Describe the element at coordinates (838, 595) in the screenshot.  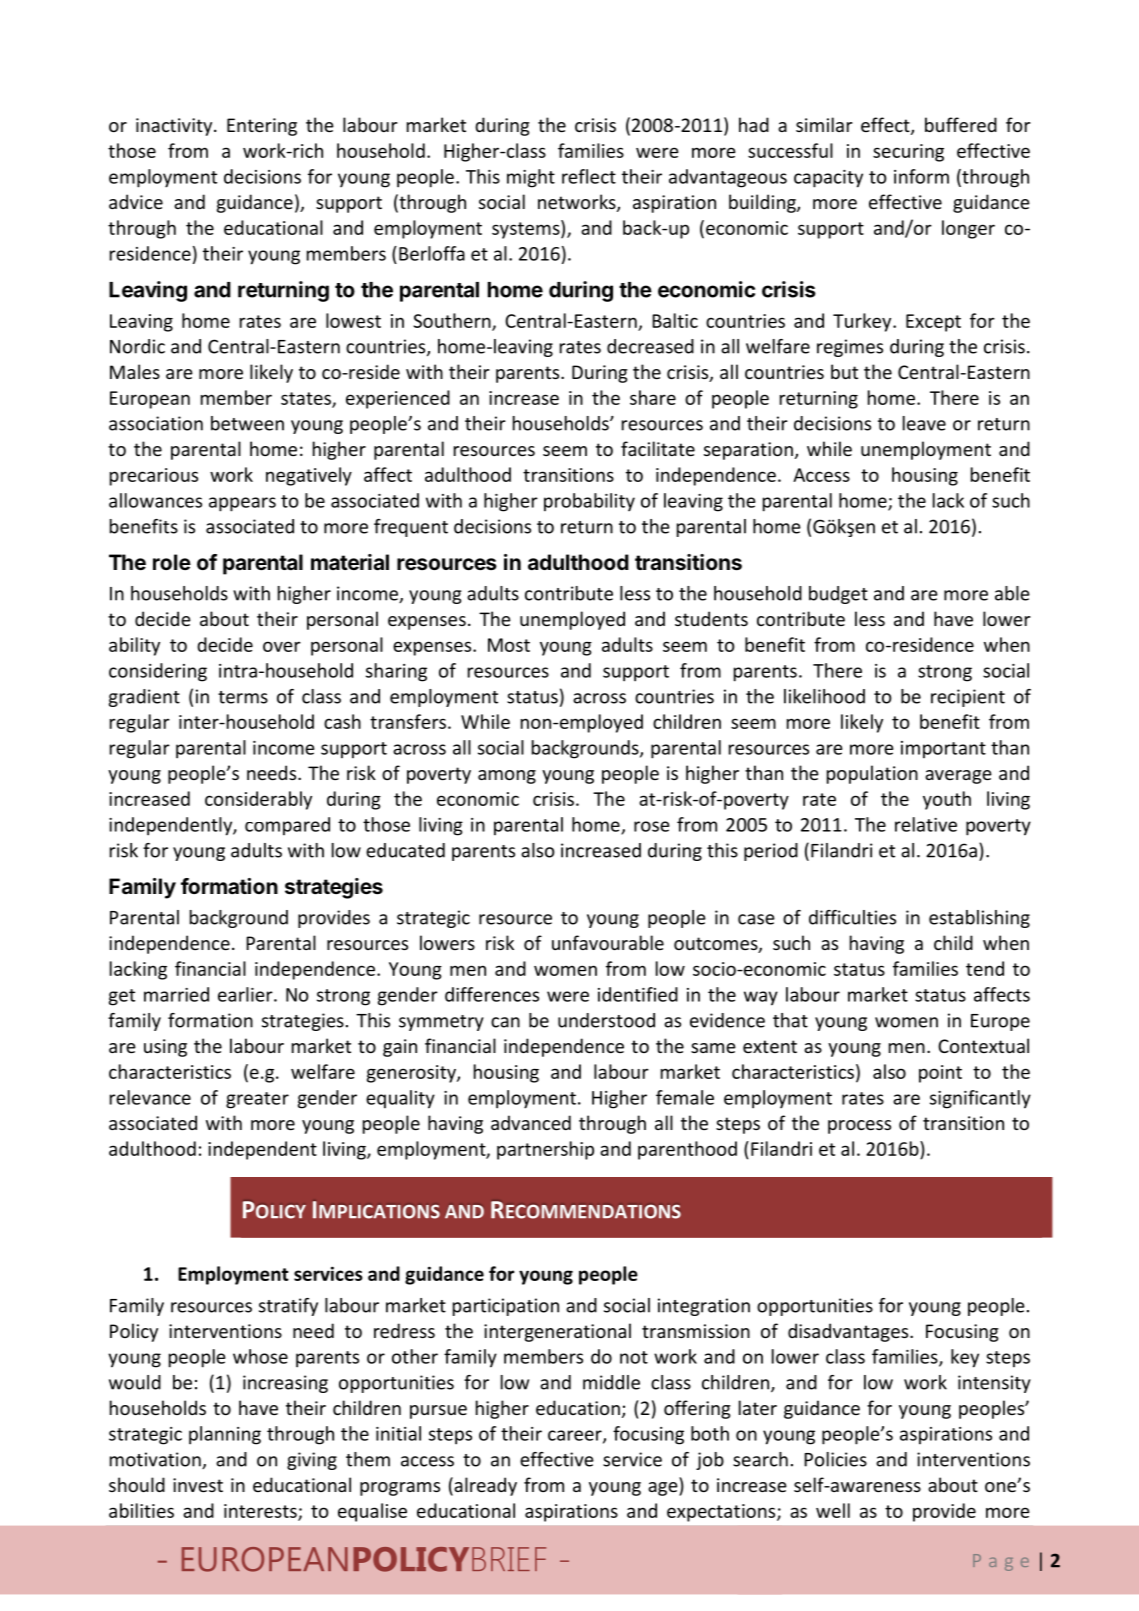
I see `budget` at that location.
